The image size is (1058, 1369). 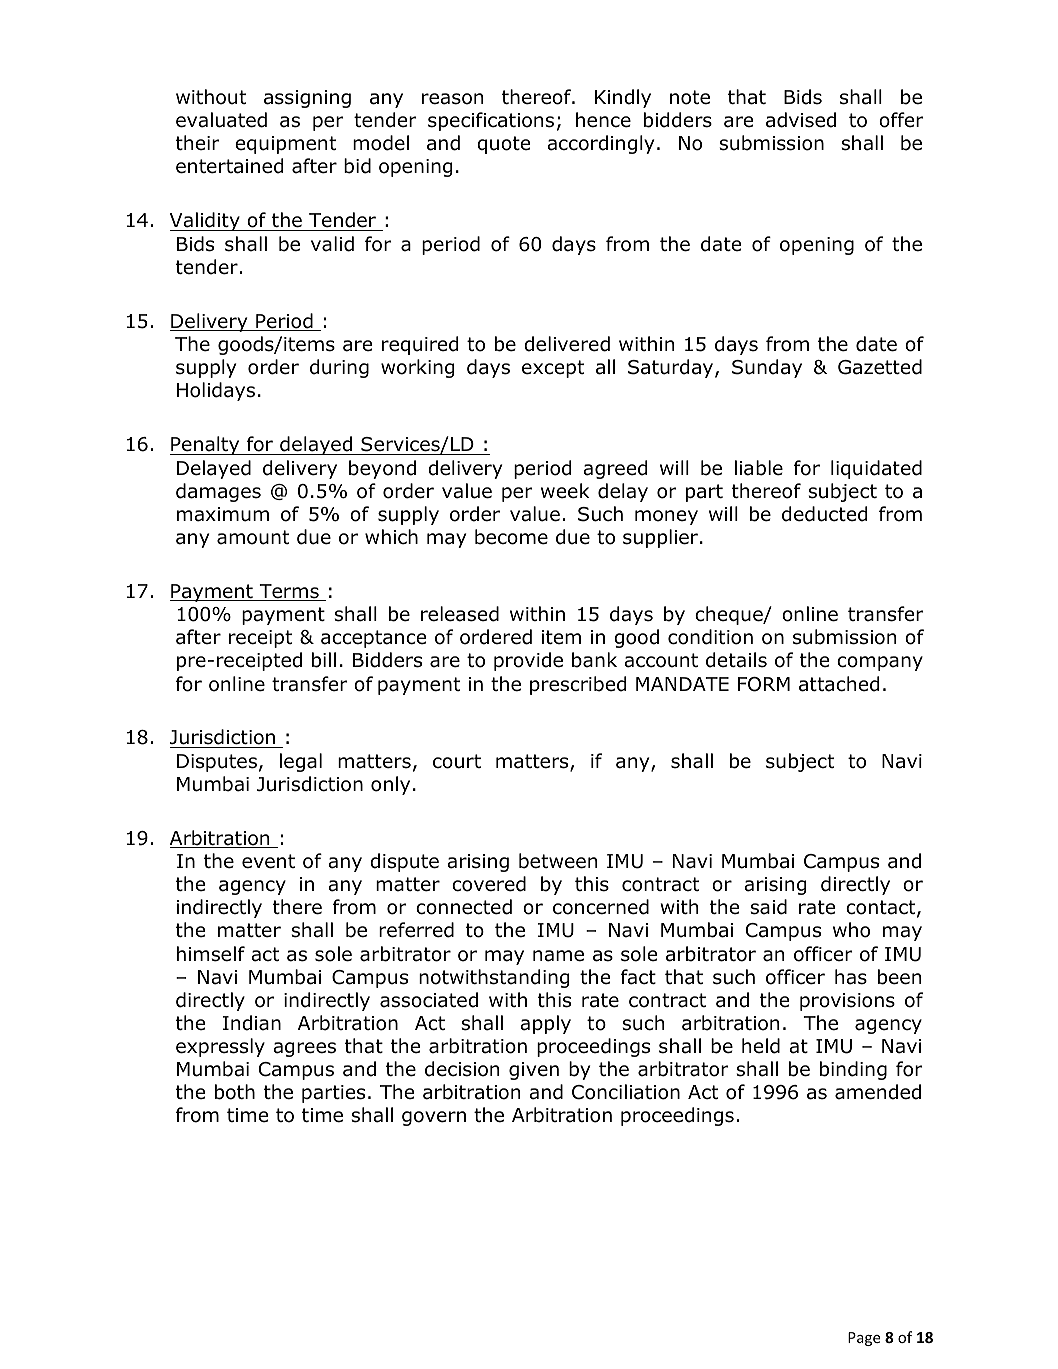 What do you see at coordinates (578, 685) in the screenshot?
I see `prescribed` at bounding box center [578, 685].
